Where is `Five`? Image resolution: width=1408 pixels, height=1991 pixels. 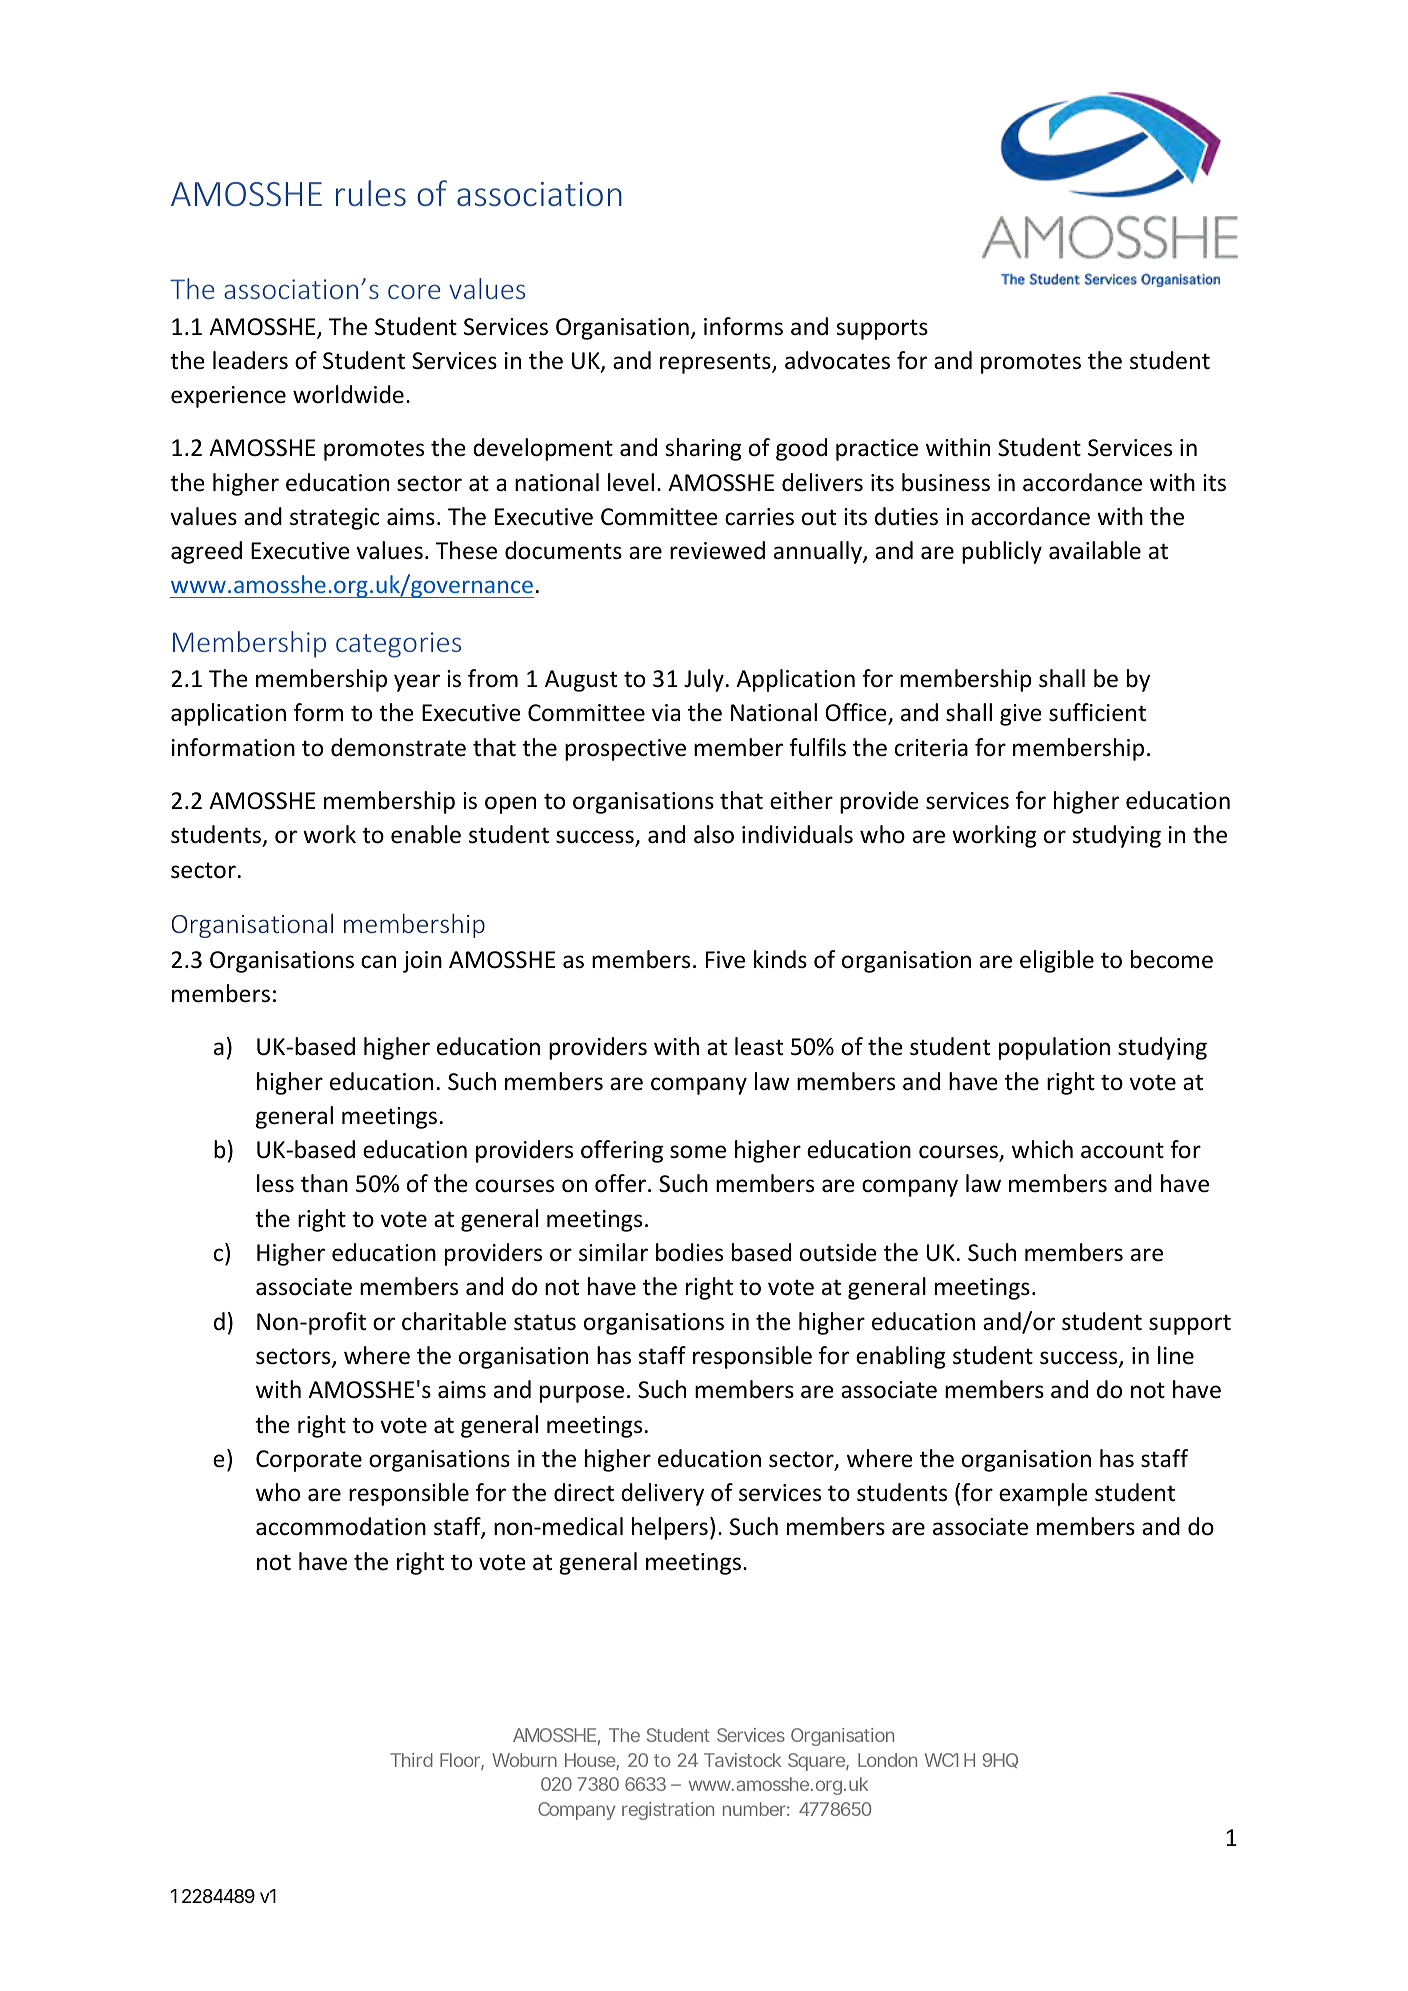
Five is located at coordinates (725, 960).
